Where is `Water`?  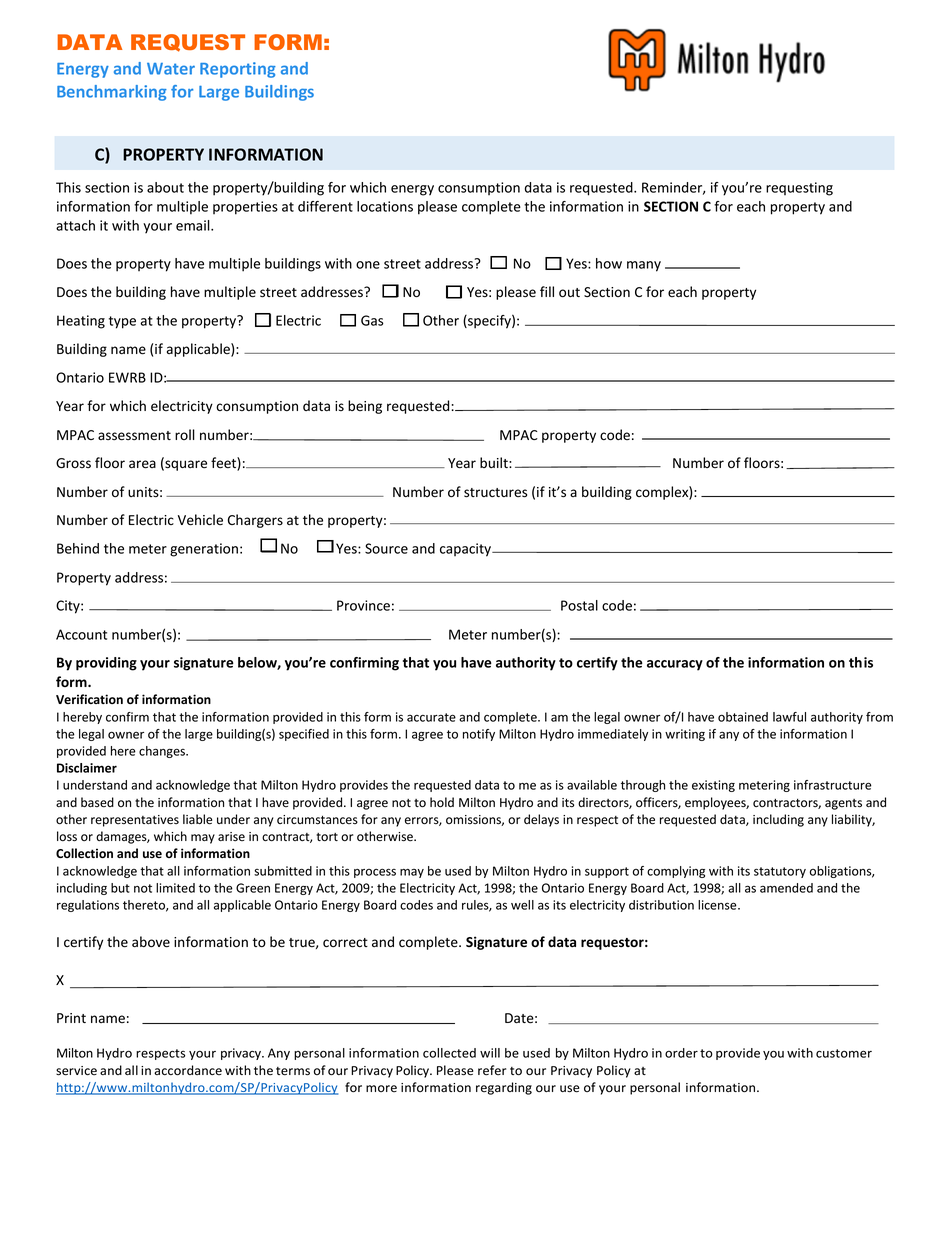 Water is located at coordinates (171, 69).
